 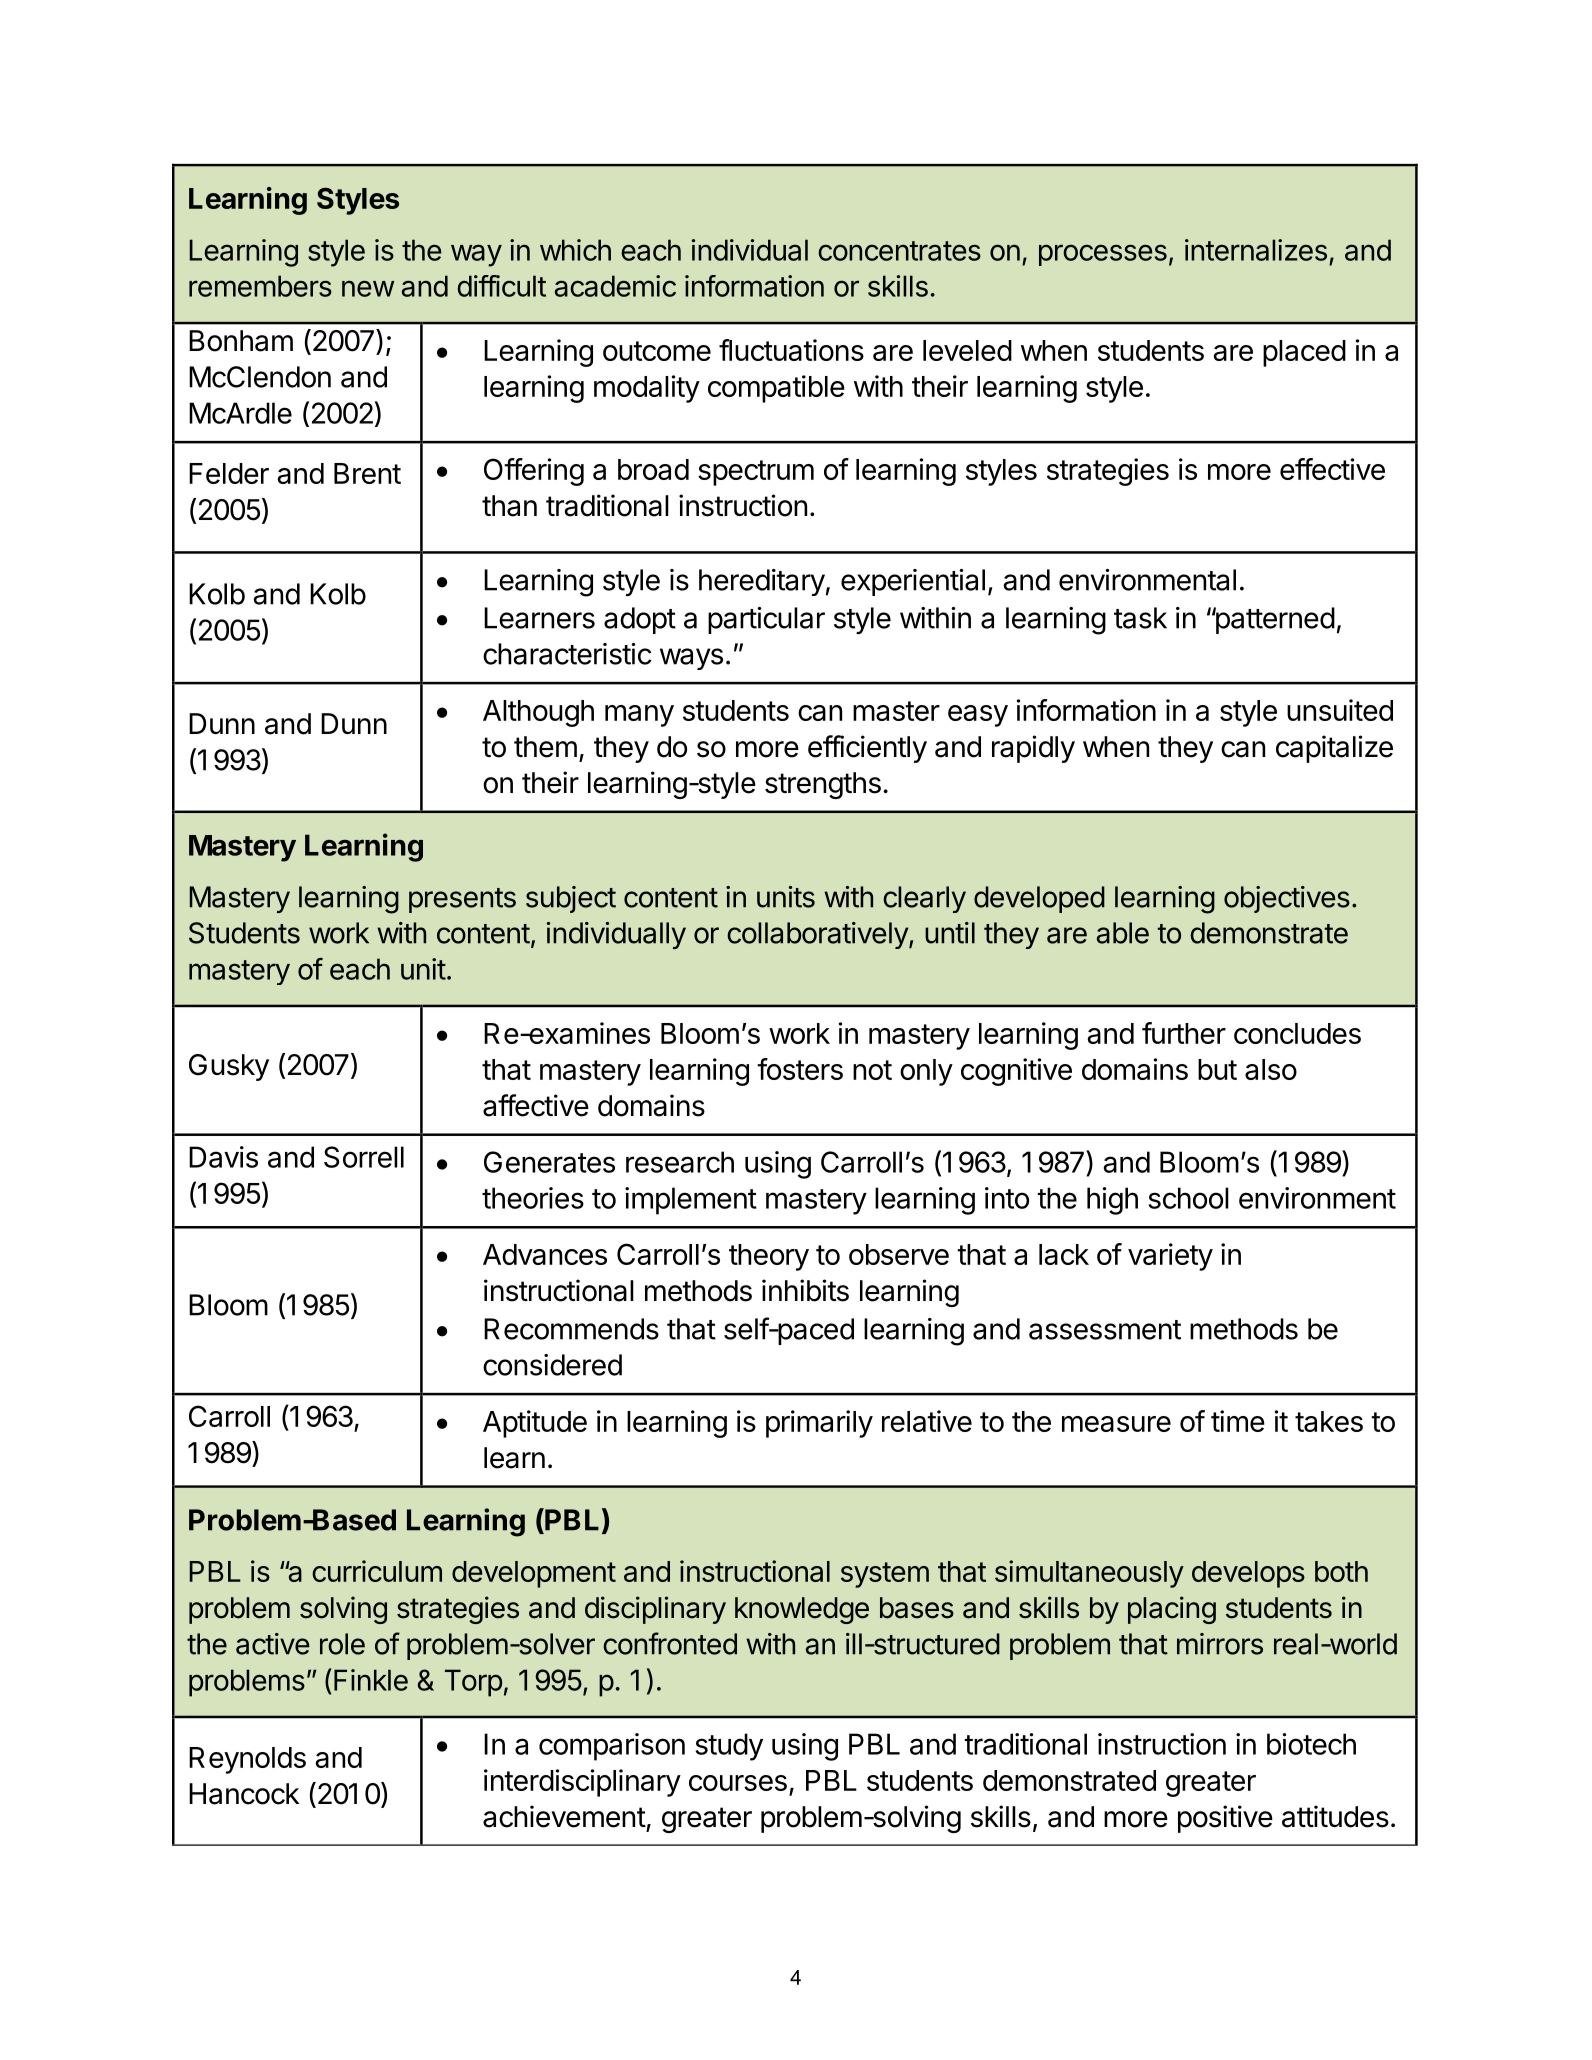 What do you see at coordinates (791, 350) in the page?
I see `fluctuations` at bounding box center [791, 350].
